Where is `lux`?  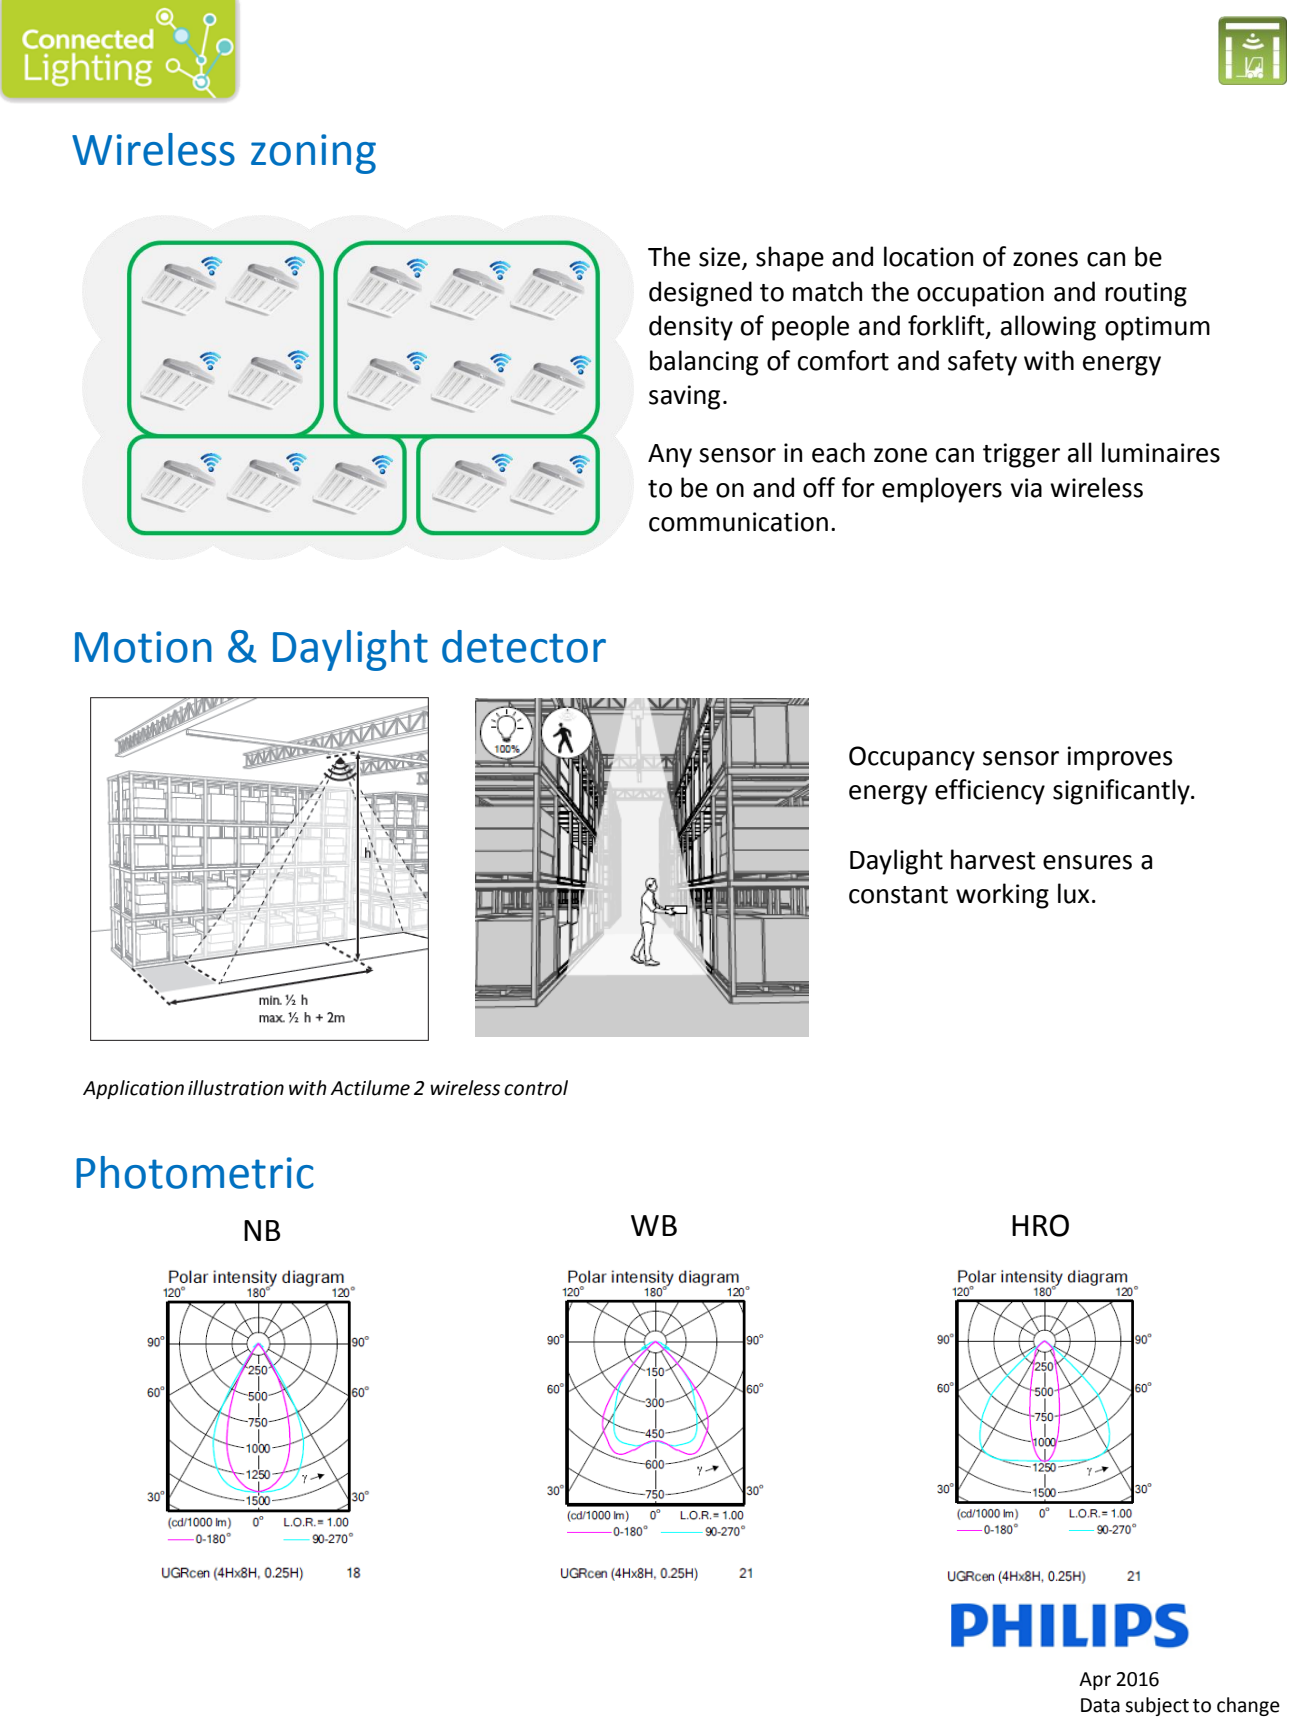 lux is located at coordinates (1074, 893).
